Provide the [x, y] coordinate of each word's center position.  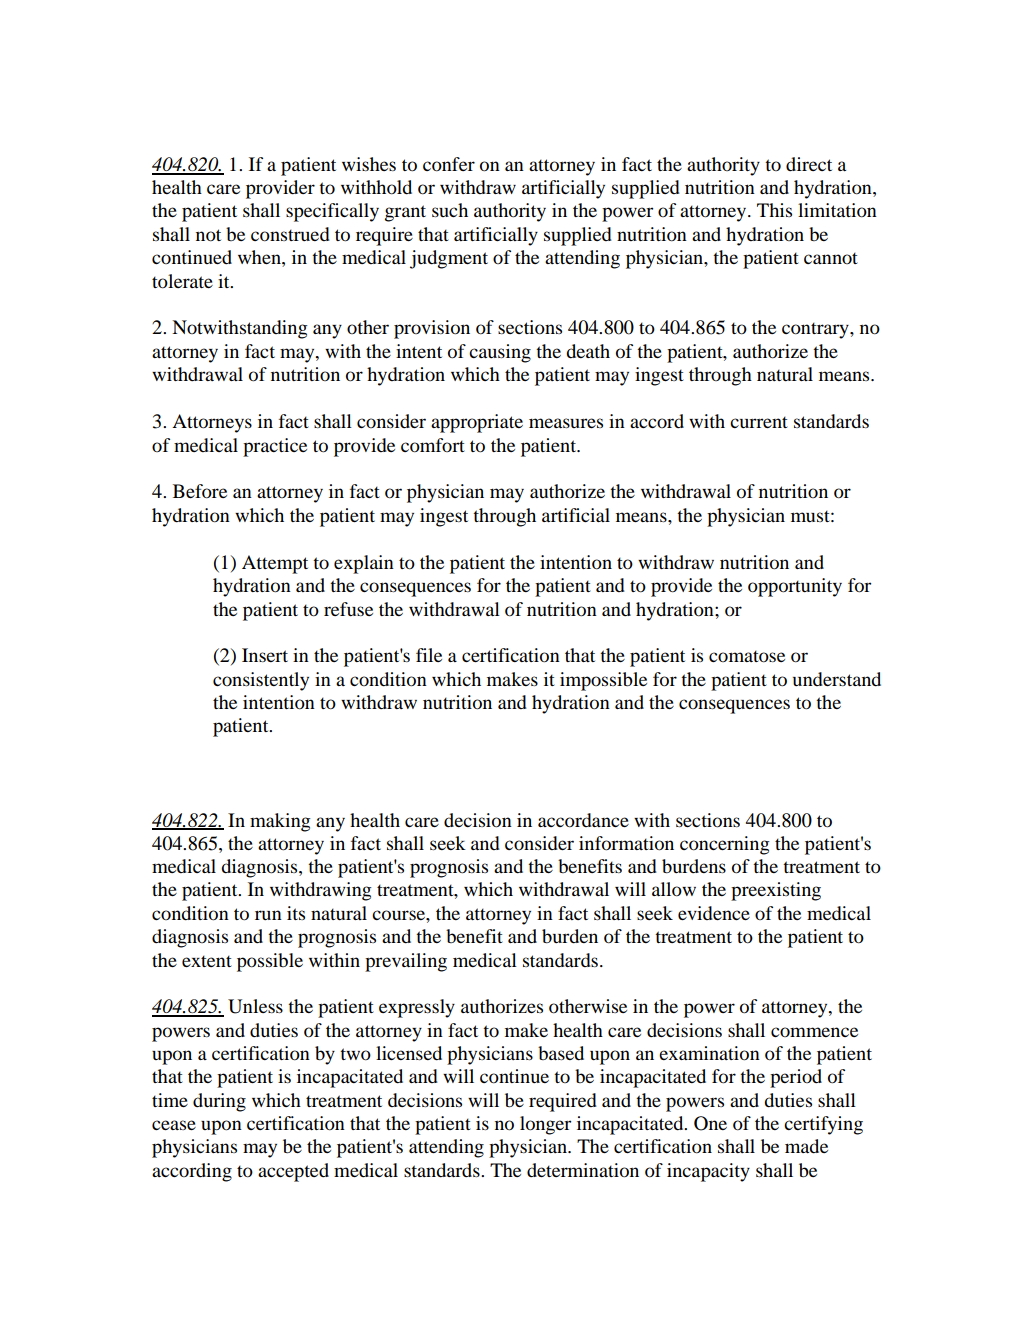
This [774, 210]
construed [290, 234]
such [450, 210]
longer [545, 1125]
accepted [293, 1172]
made [806, 1146]
